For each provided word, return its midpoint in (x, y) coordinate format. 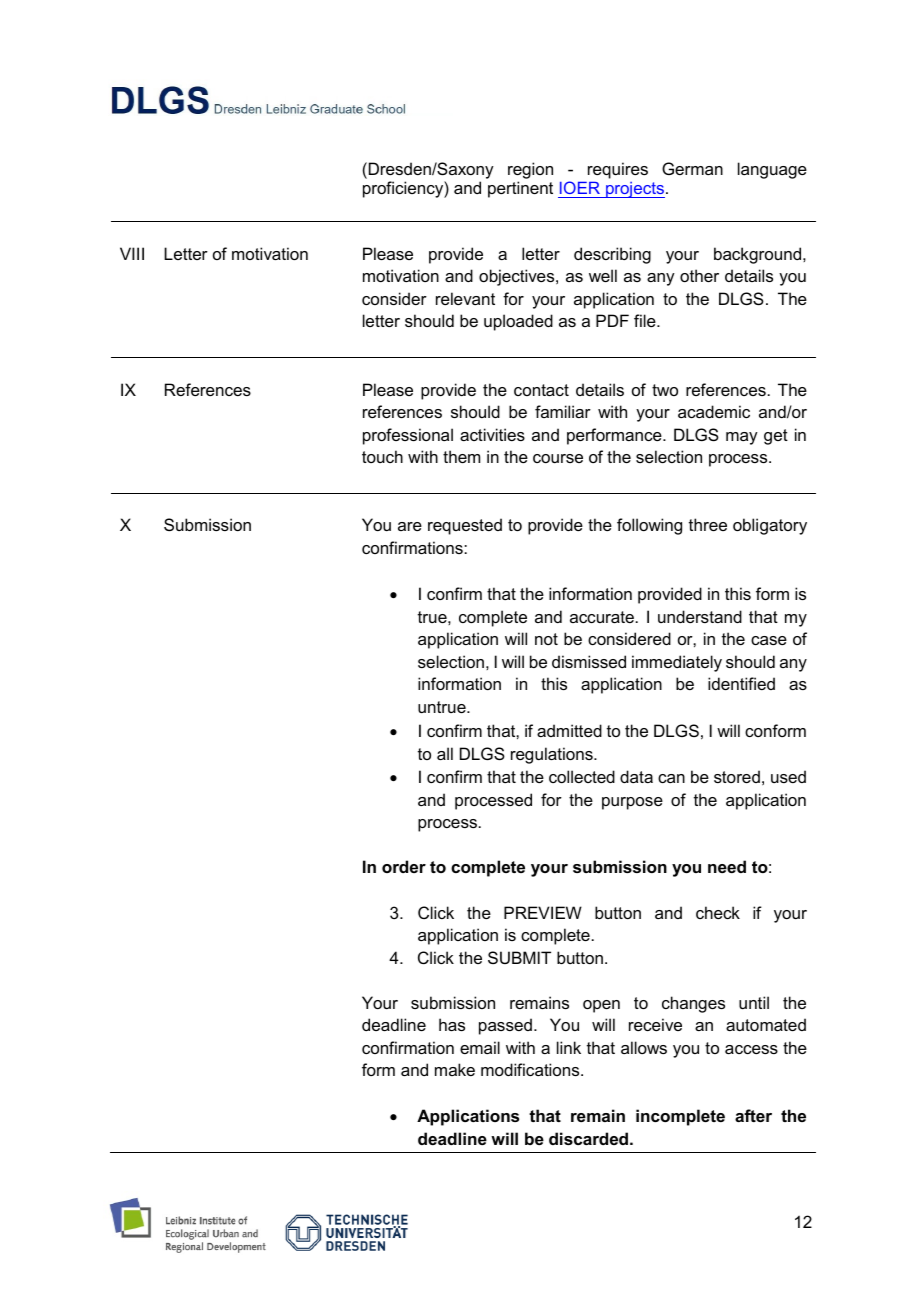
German (692, 168)
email (480, 1047)
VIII (132, 253)
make (455, 1069)
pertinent (520, 189)
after (753, 1115)
